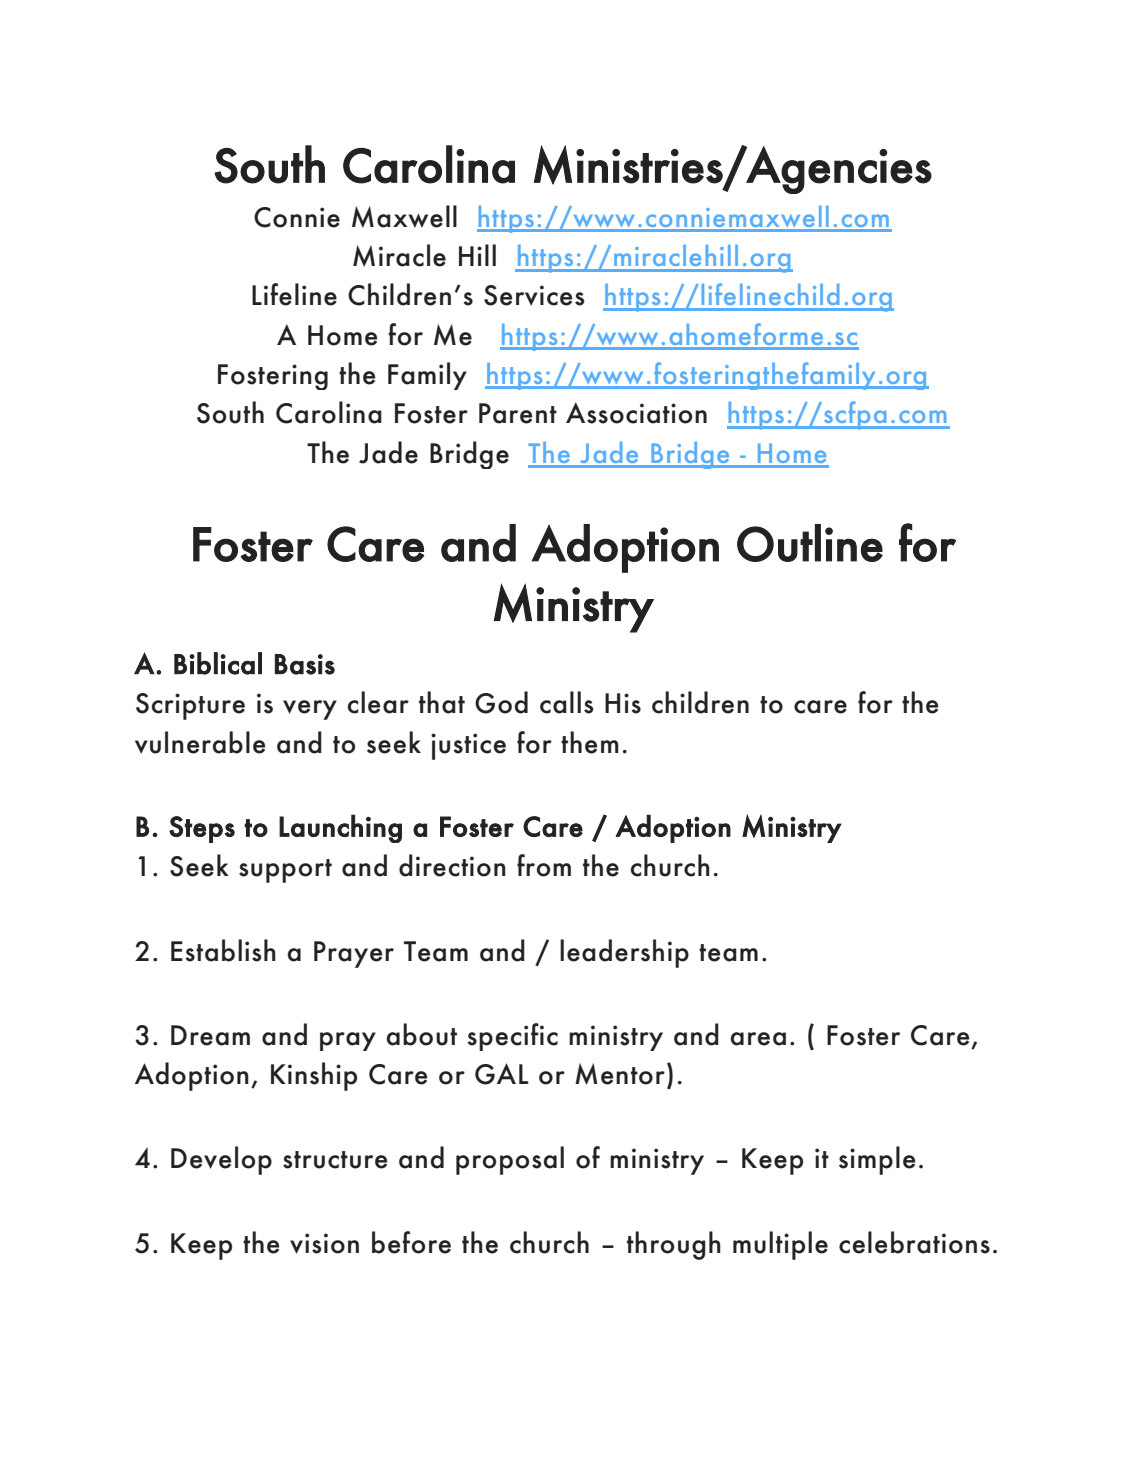  What do you see at coordinates (636, 413) in the screenshot?
I see `Association` at bounding box center [636, 413].
